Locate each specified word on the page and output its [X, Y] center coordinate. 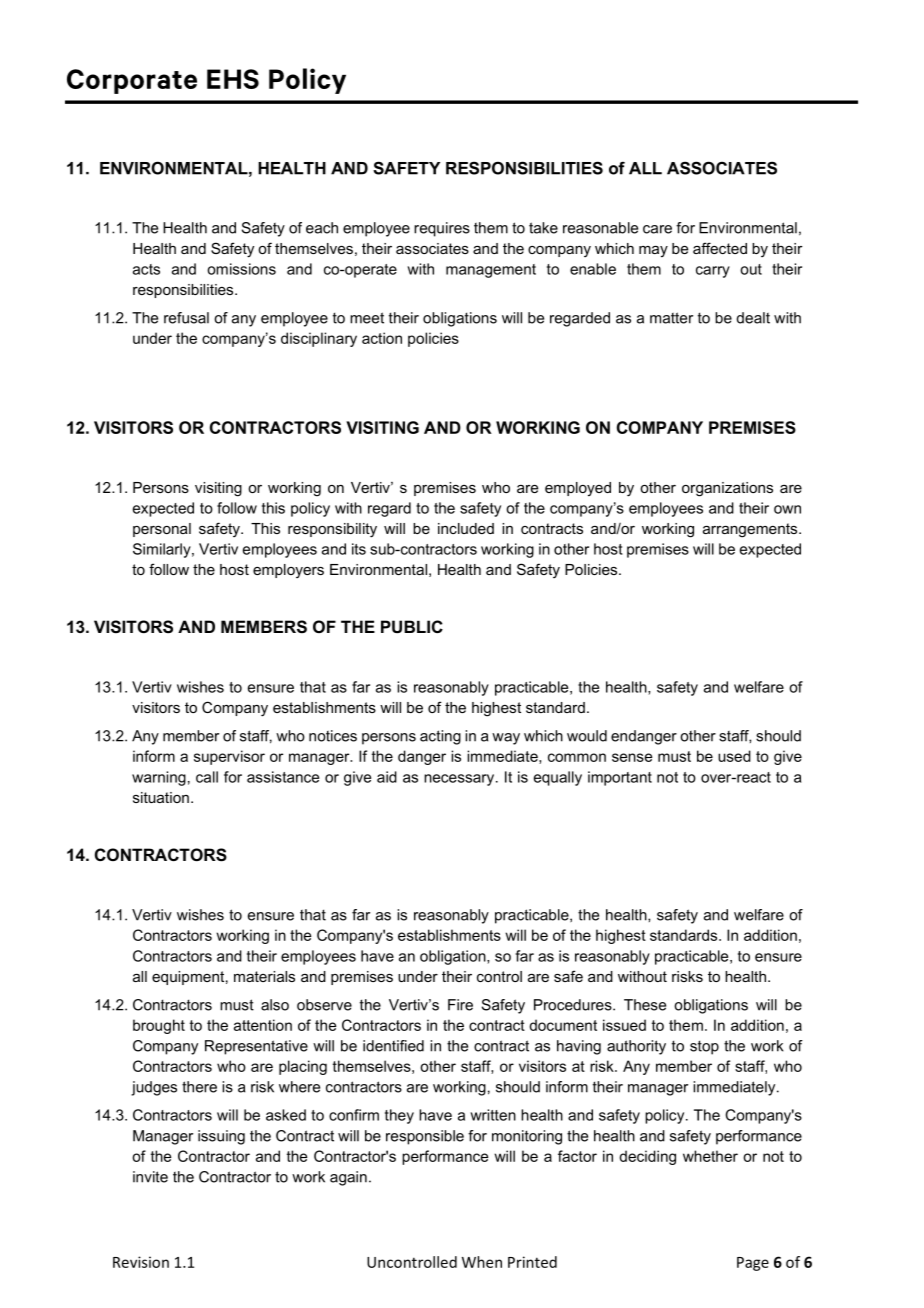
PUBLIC [412, 626]
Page [753, 1264]
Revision [141, 1262]
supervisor [229, 757]
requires [442, 229]
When [482, 1262]
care [657, 229]
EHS [233, 79]
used [734, 756]
